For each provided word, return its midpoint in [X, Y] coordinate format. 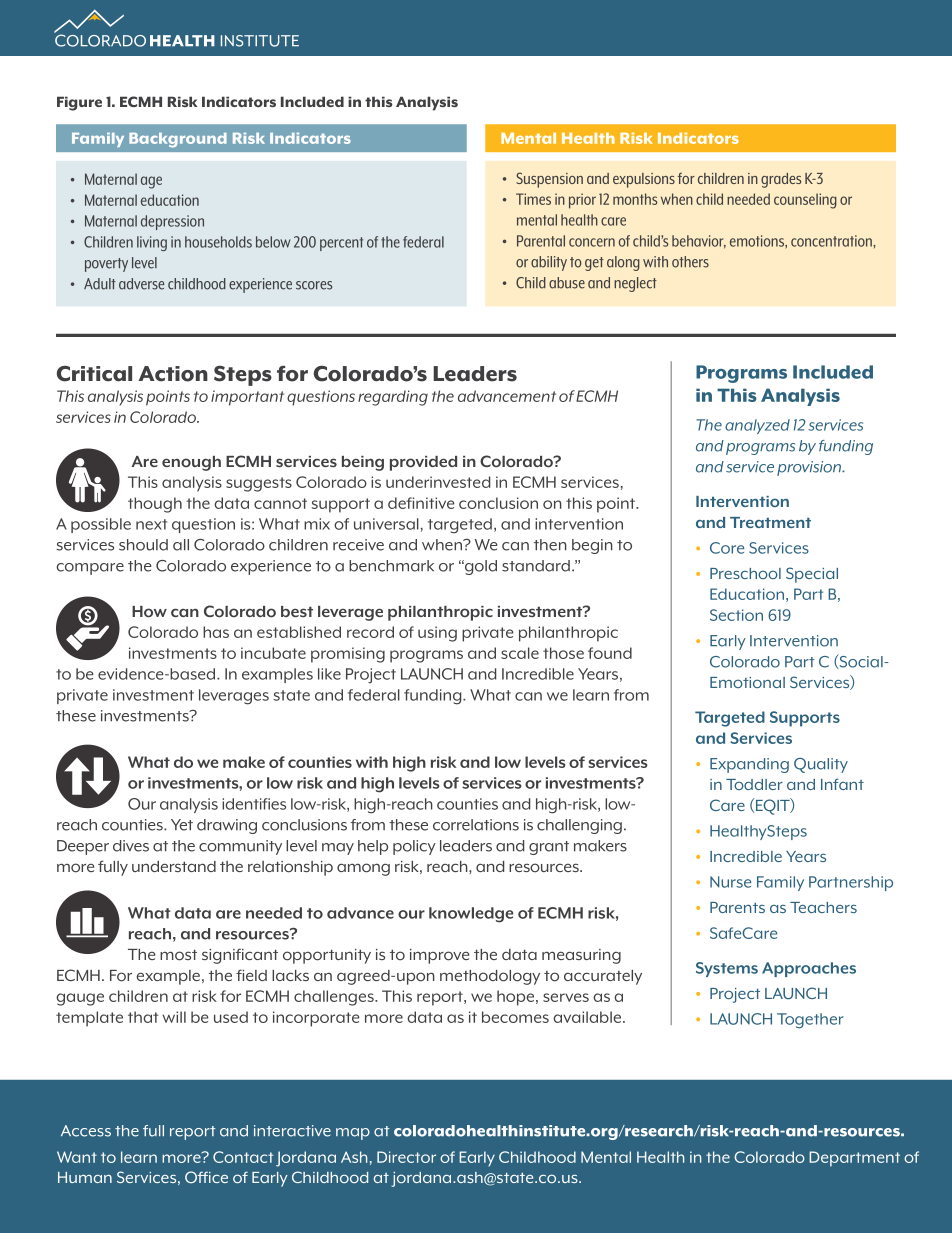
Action [173, 374]
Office [206, 1177]
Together [810, 1020]
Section [736, 615]
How [149, 612]
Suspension [549, 180]
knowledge [471, 915]
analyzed [757, 426]
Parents [737, 907]
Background [178, 140]
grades [781, 180]
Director [406, 1157]
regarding [393, 398]
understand [174, 866]
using [437, 634]
